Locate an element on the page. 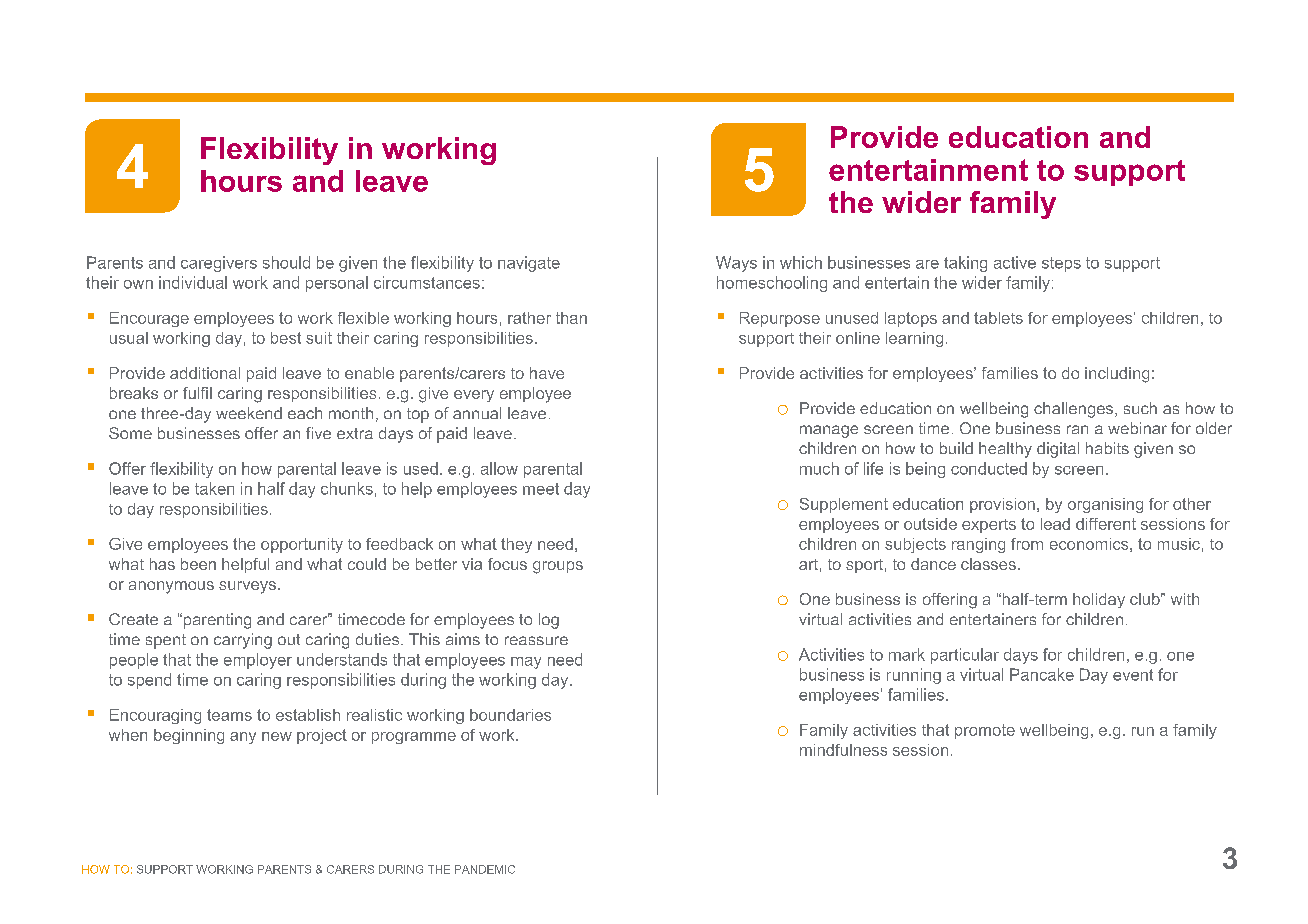  weekend is located at coordinates (249, 413).
